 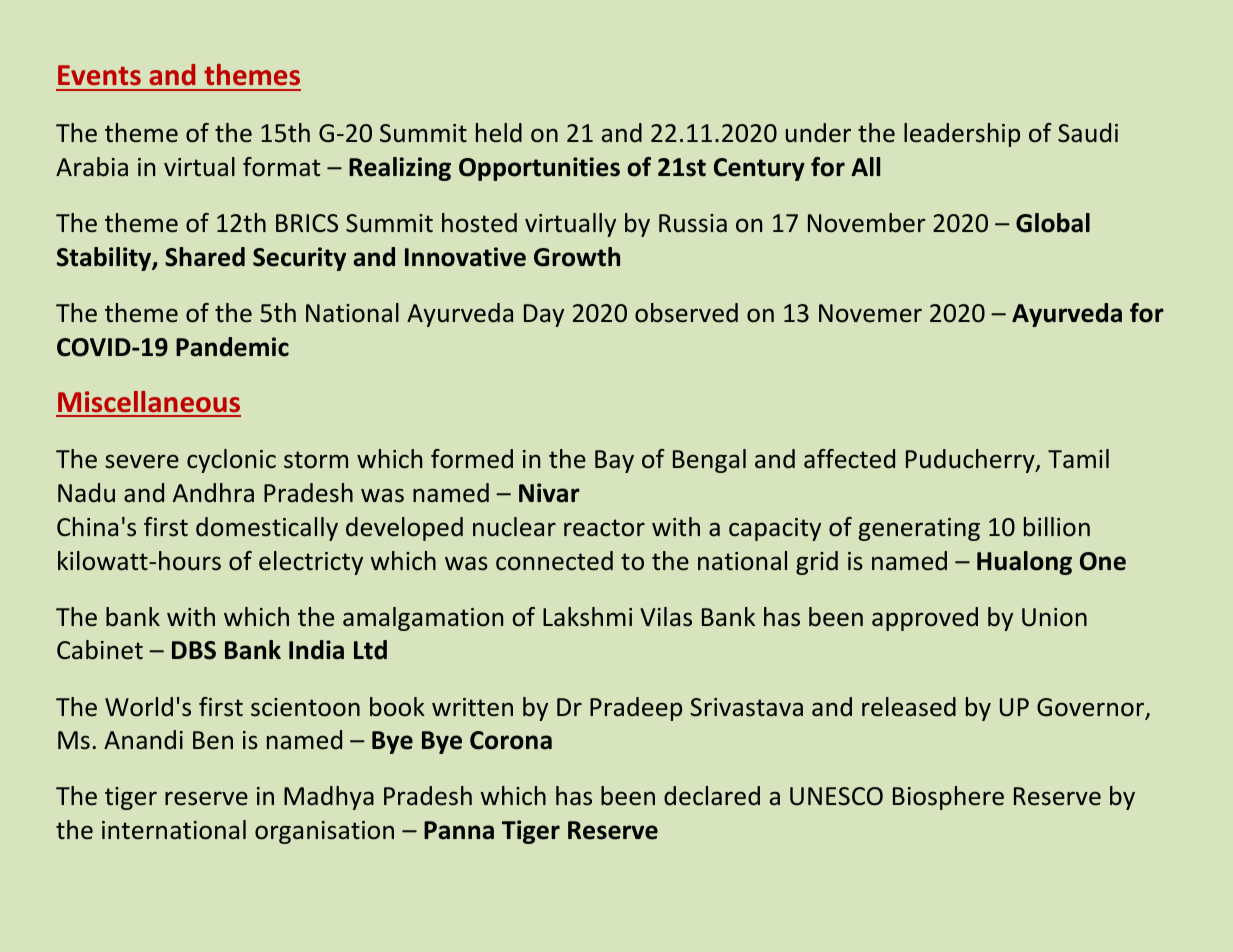 I want to click on DBS, so click(x=194, y=650).
